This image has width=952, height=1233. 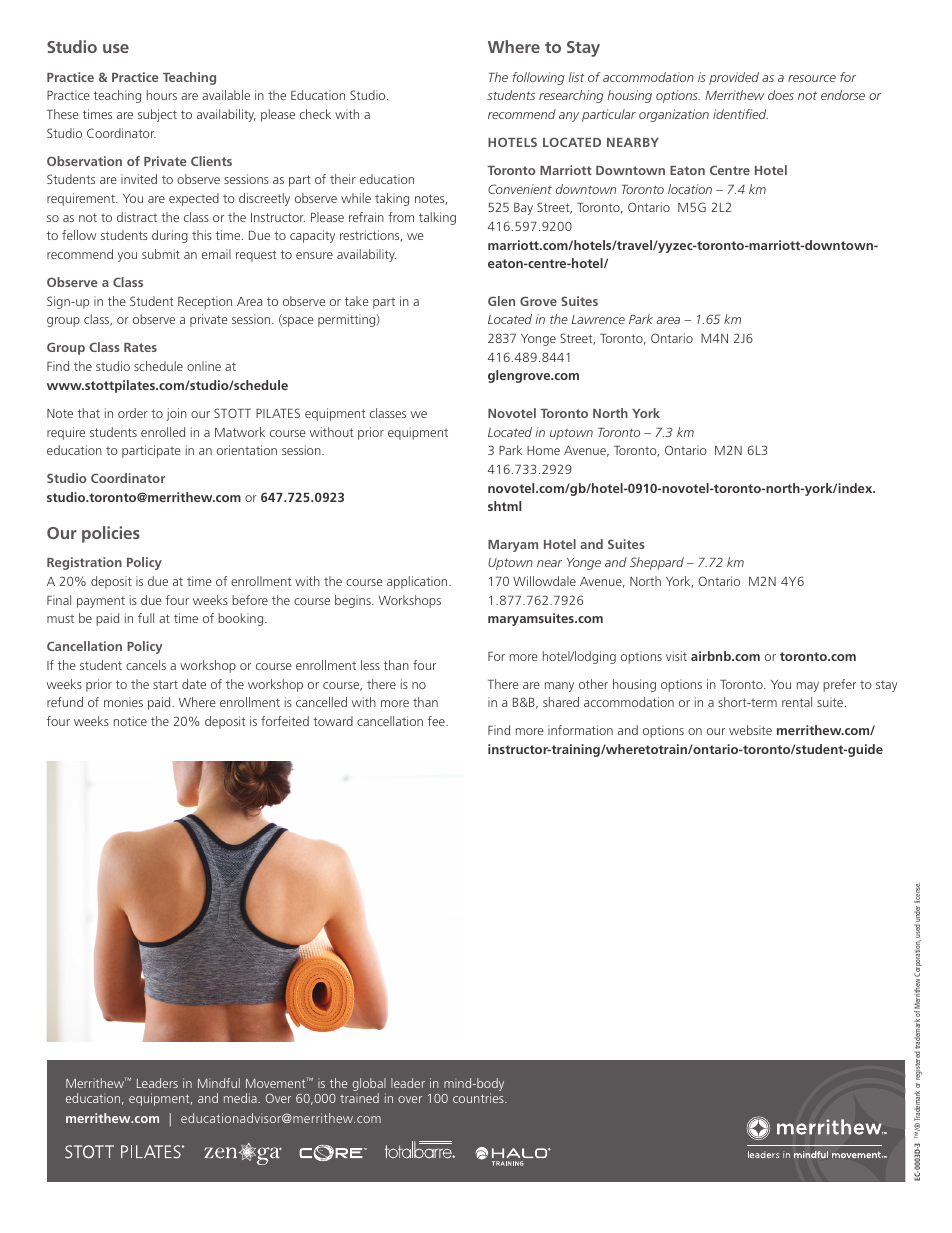 What do you see at coordinates (130, 721) in the image?
I see `notice` at bounding box center [130, 721].
